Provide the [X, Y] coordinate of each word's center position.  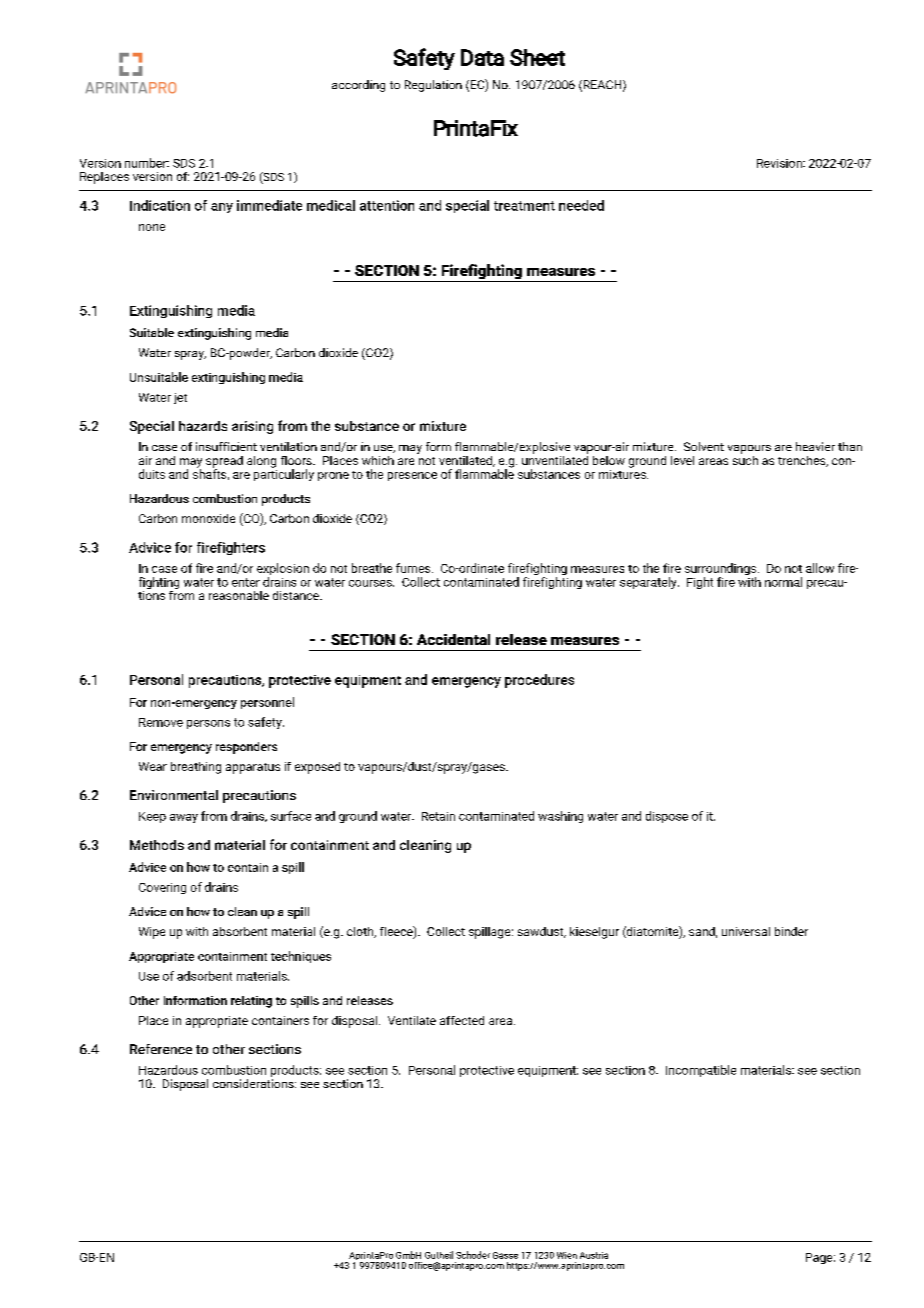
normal [783, 582]
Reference [161, 1049]
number [147, 163]
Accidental [453, 639]
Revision [780, 163]
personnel [267, 703]
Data [482, 57]
